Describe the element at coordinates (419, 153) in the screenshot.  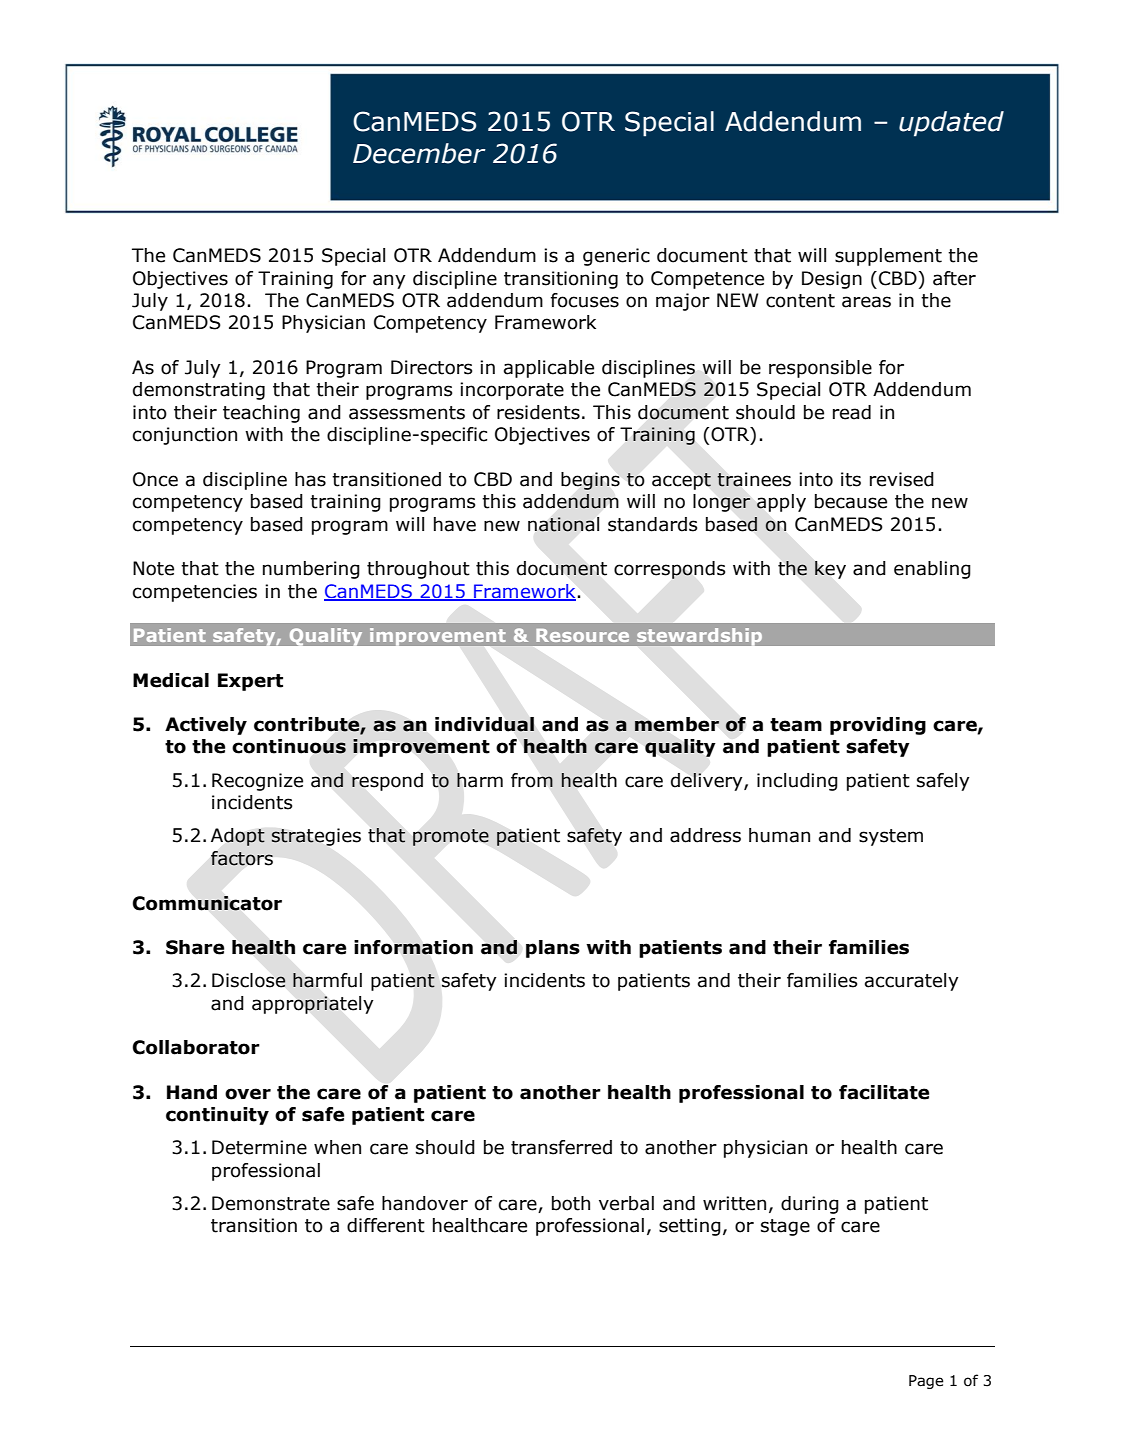
I see `December` at that location.
